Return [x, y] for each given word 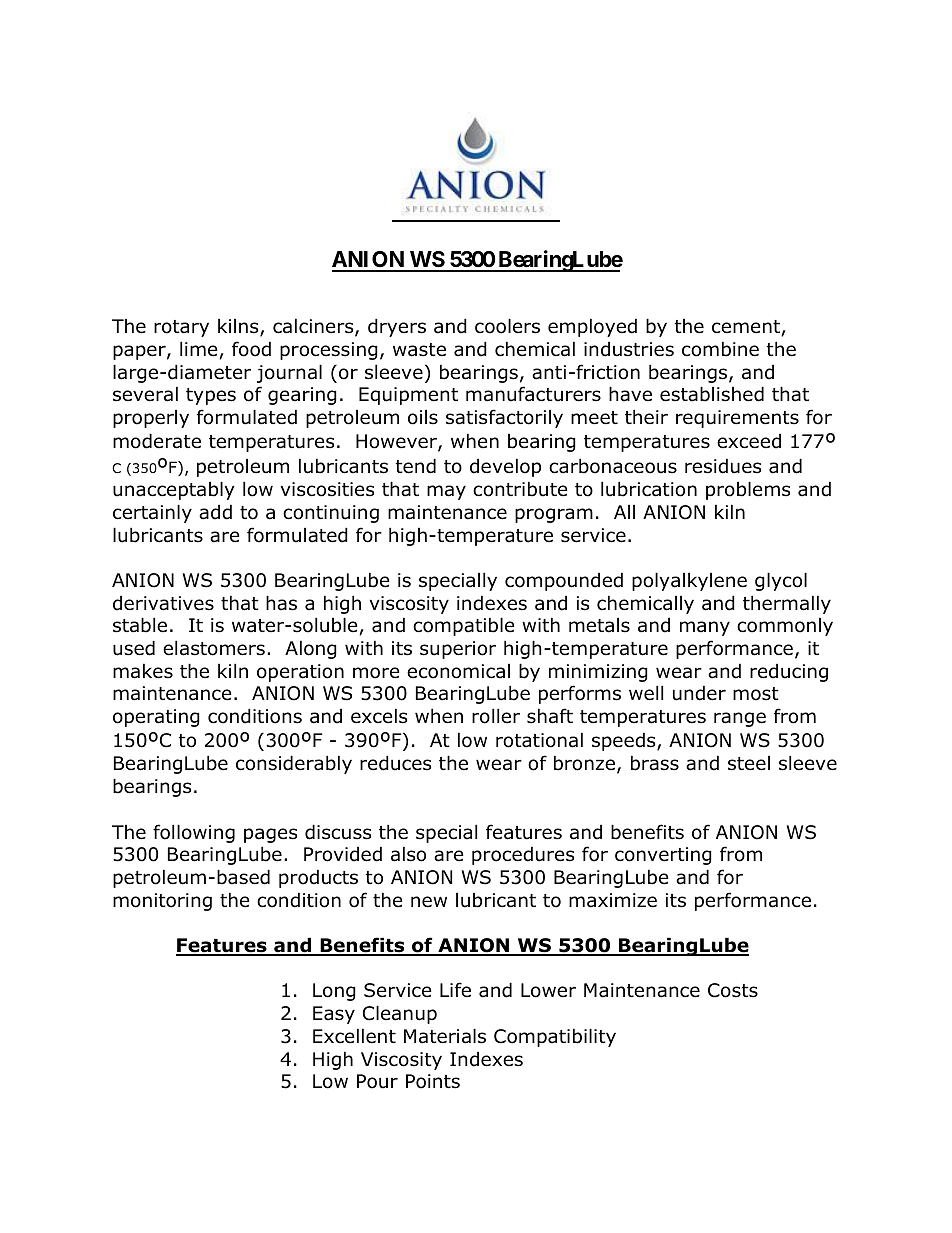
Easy [334, 1015]
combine [720, 349]
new [429, 902]
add [215, 512]
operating [156, 718]
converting [663, 856]
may [446, 492]
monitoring [162, 902]
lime [199, 349]
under [699, 693]
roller [496, 716]
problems [748, 490]
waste [419, 350]
